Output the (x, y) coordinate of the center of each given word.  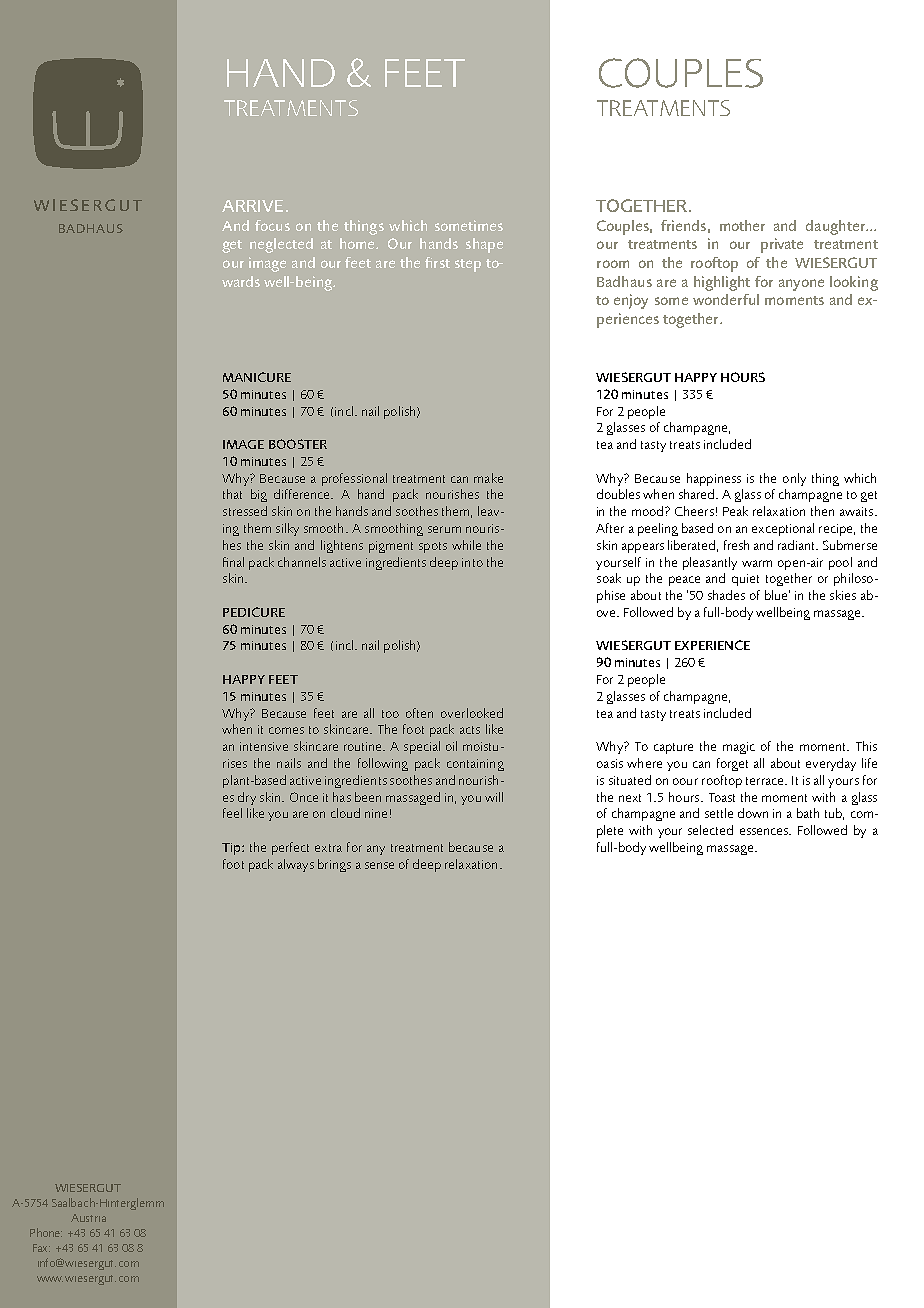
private (782, 245)
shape (484, 245)
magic (739, 748)
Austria (88, 1218)
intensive (264, 746)
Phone (46, 1232)
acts (470, 730)
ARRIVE (252, 206)
